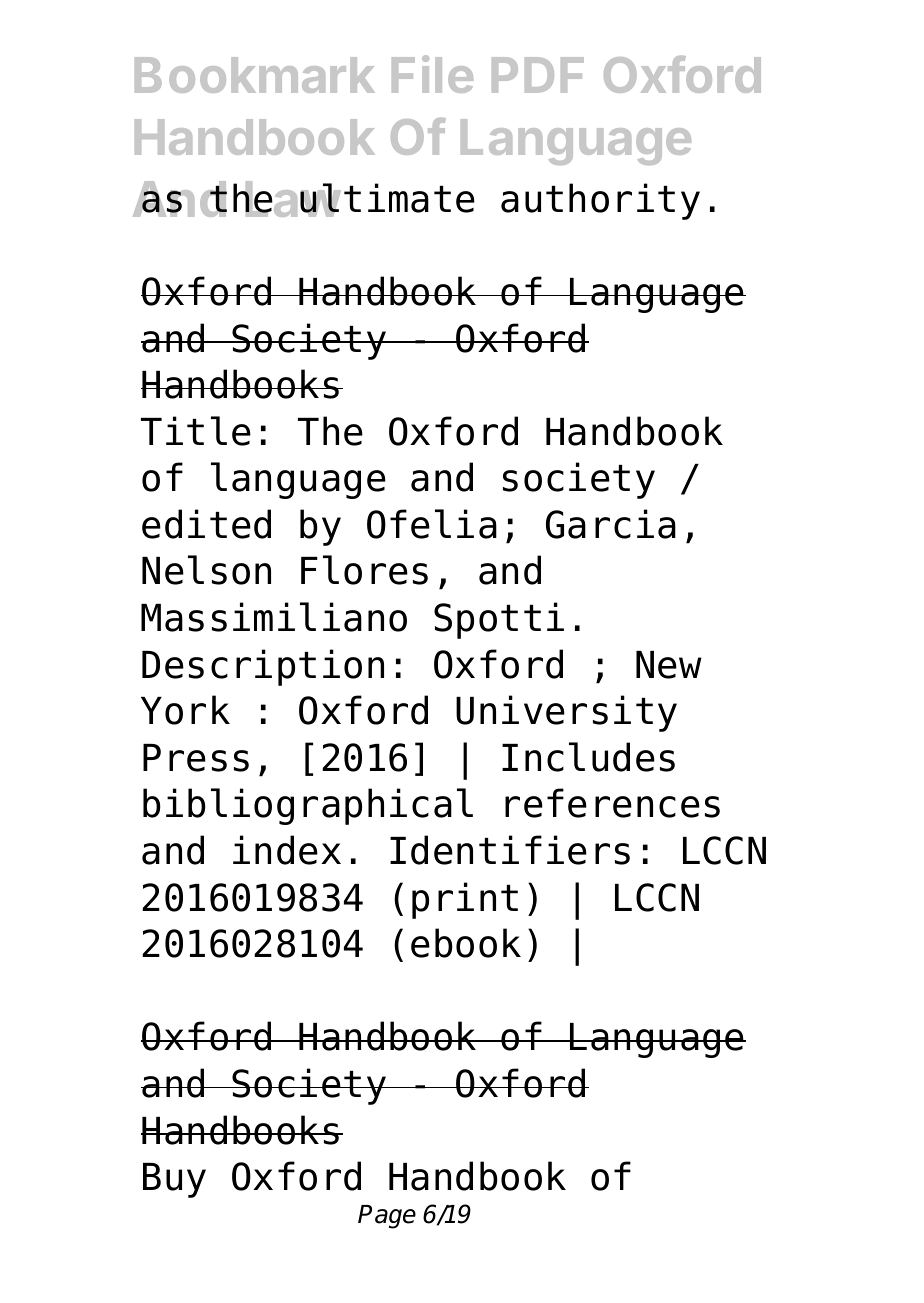 This screenshot has height=1303, width=924. I want to click on Title, so click(196, 431).
